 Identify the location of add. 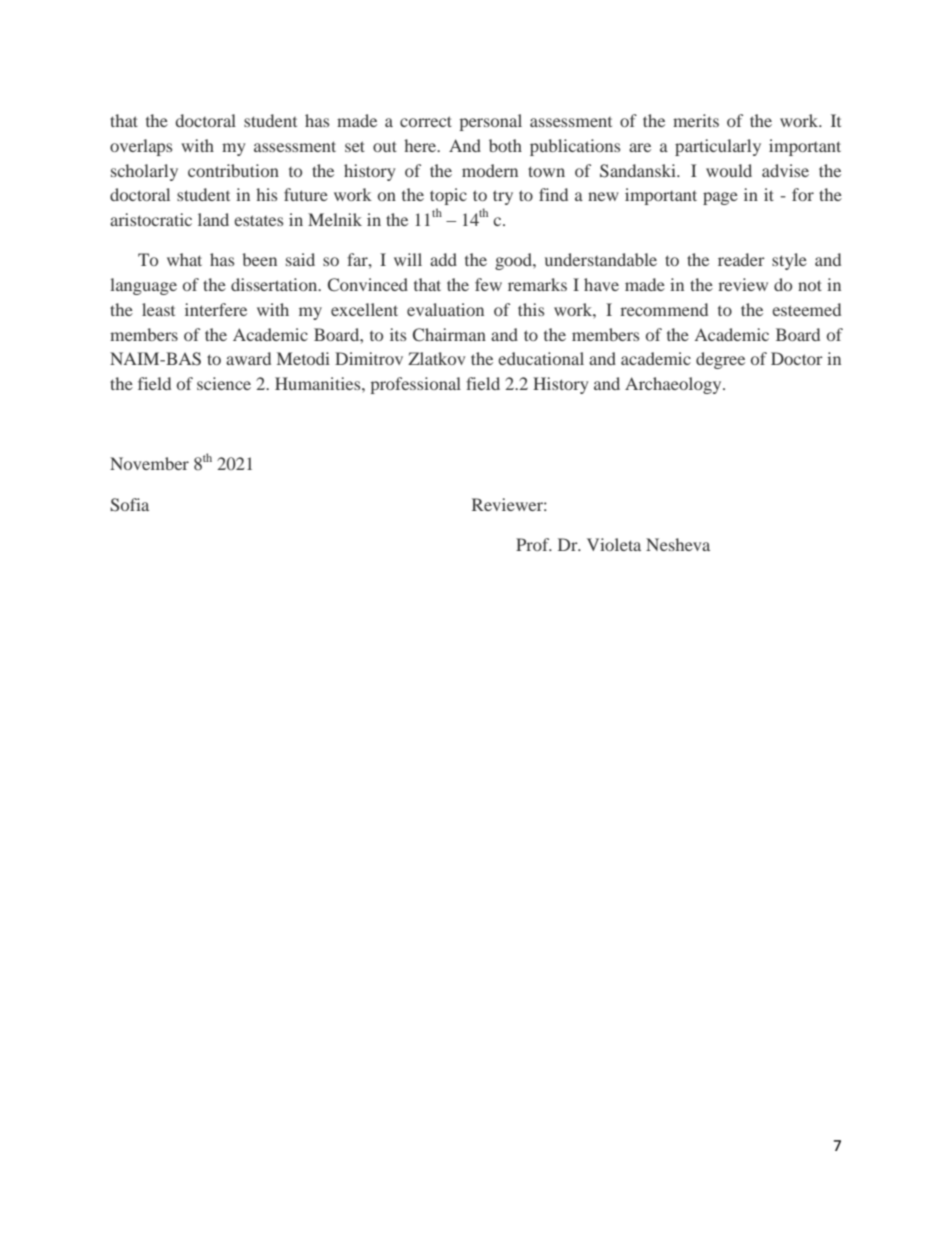
(443, 259).
